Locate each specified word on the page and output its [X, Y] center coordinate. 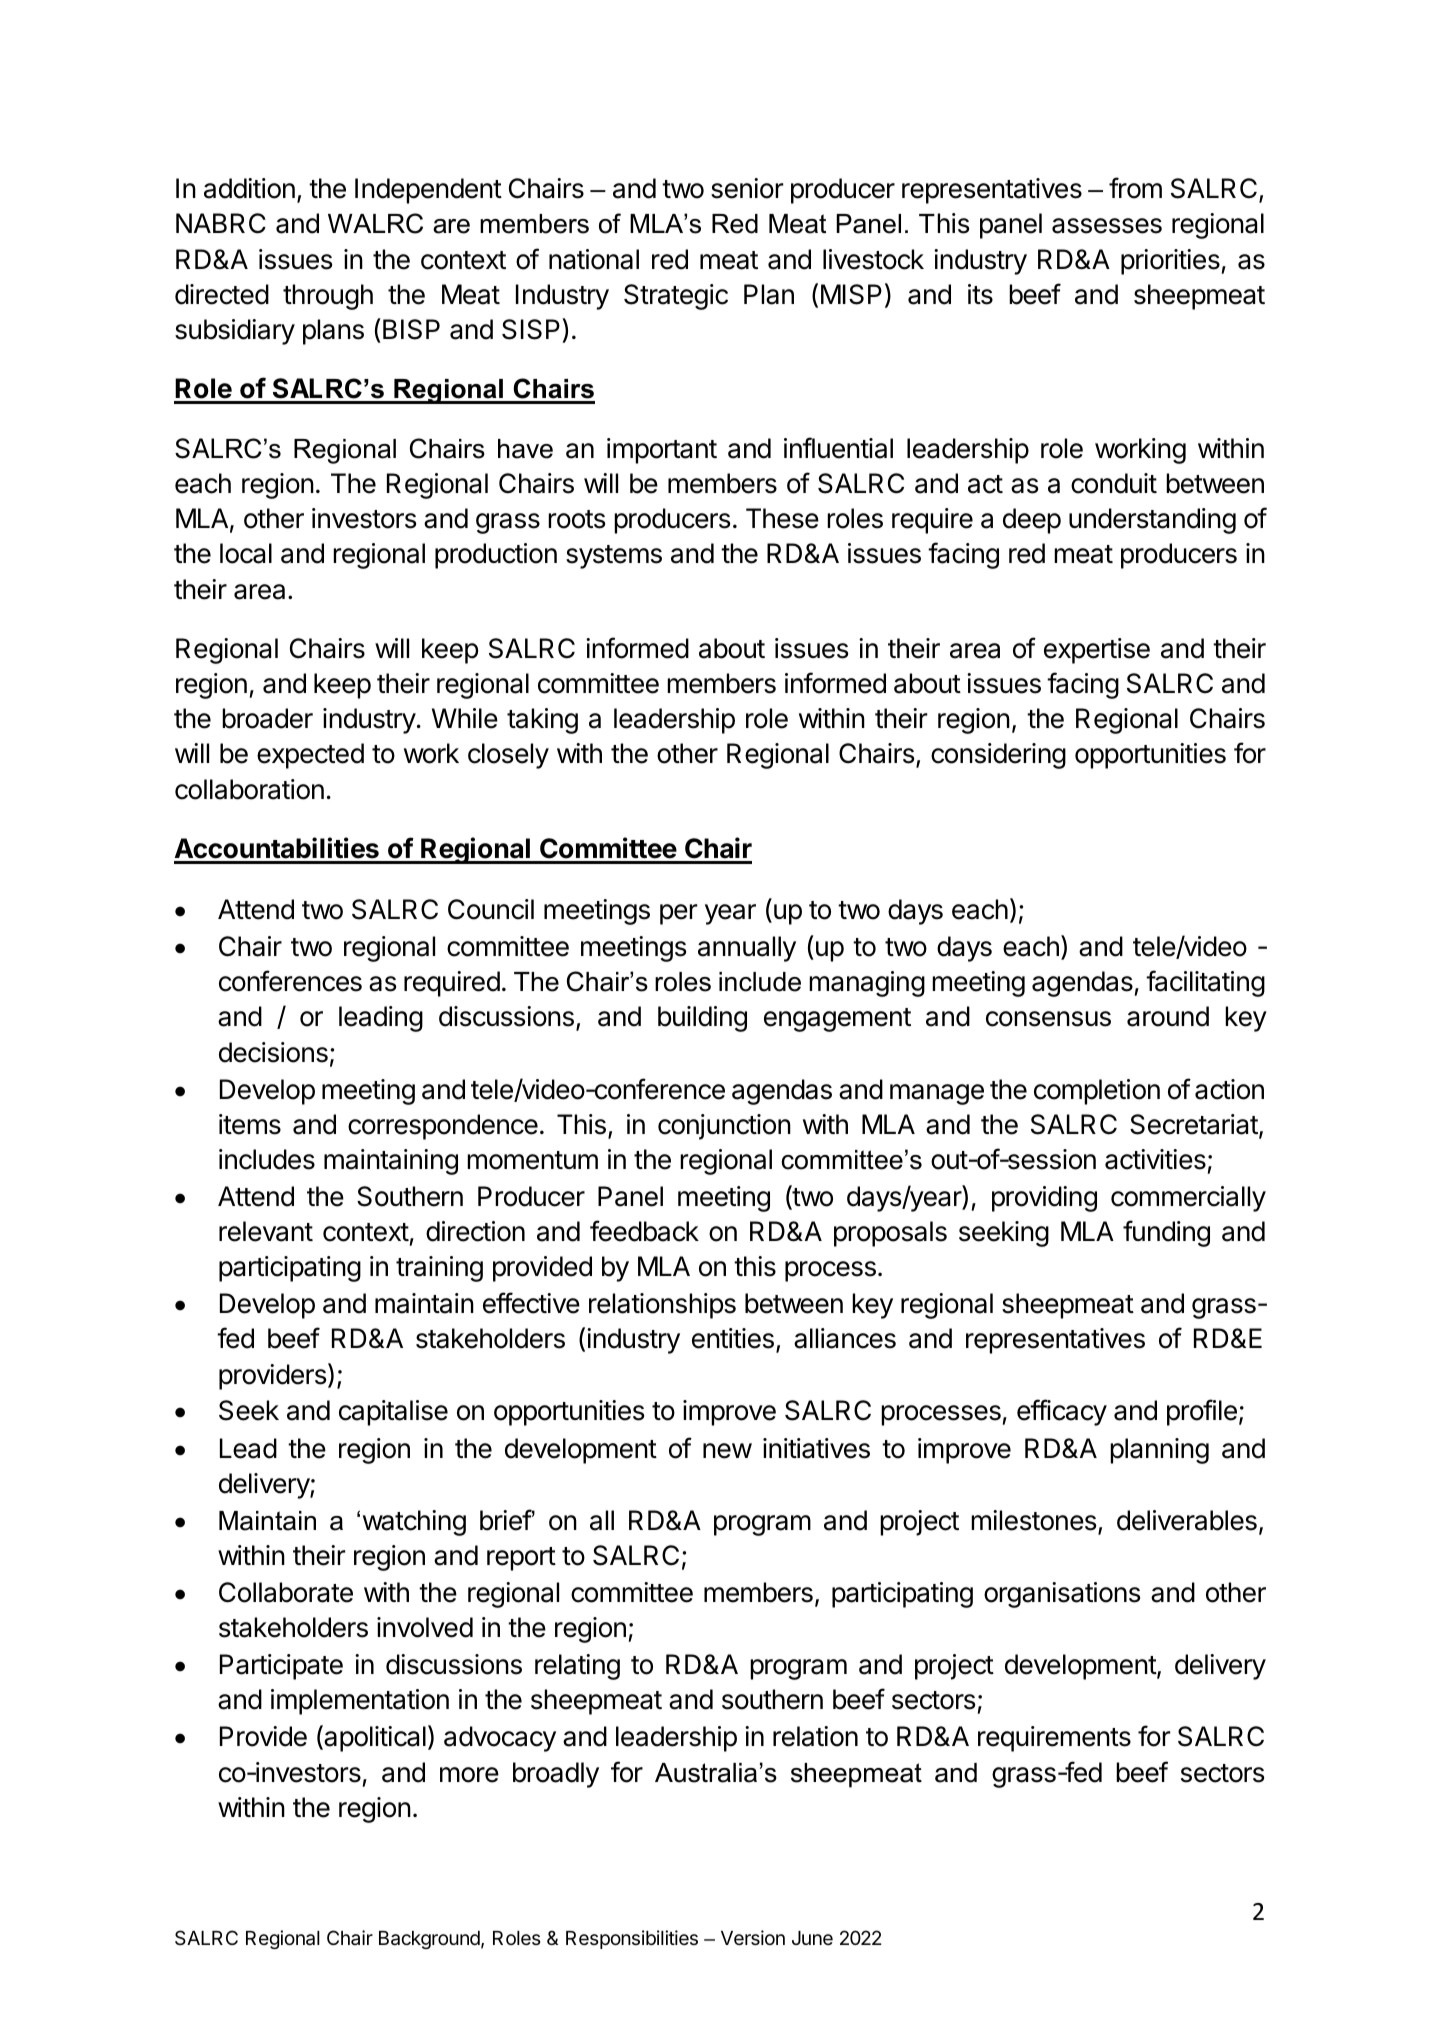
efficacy [1062, 1412]
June [812, 1938]
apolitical [374, 1738]
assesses [1107, 226]
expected [310, 756]
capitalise [393, 1413]
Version [753, 1937]
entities [733, 1338]
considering [998, 756]
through [328, 297]
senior [747, 188]
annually [747, 949]
